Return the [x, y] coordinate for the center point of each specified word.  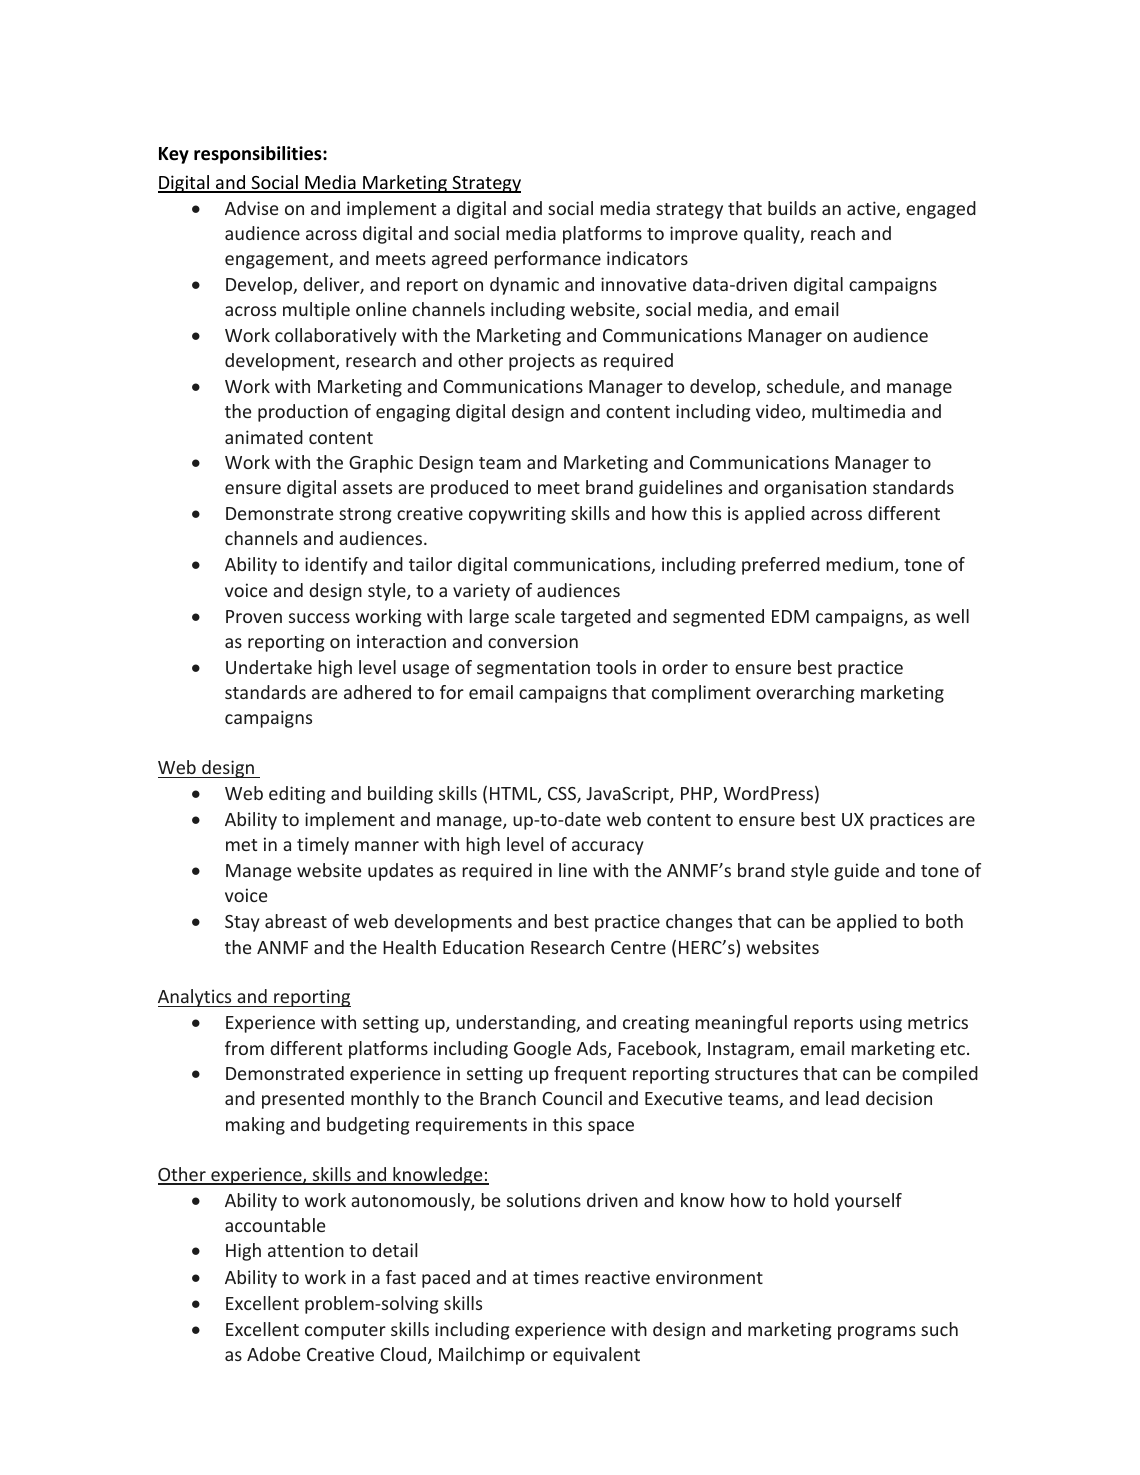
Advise [251, 208]
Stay [242, 923]
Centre [638, 947]
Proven [254, 616]
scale [535, 616]
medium [861, 565]
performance [547, 260]
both [944, 921]
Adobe [273, 1354]
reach [833, 233]
